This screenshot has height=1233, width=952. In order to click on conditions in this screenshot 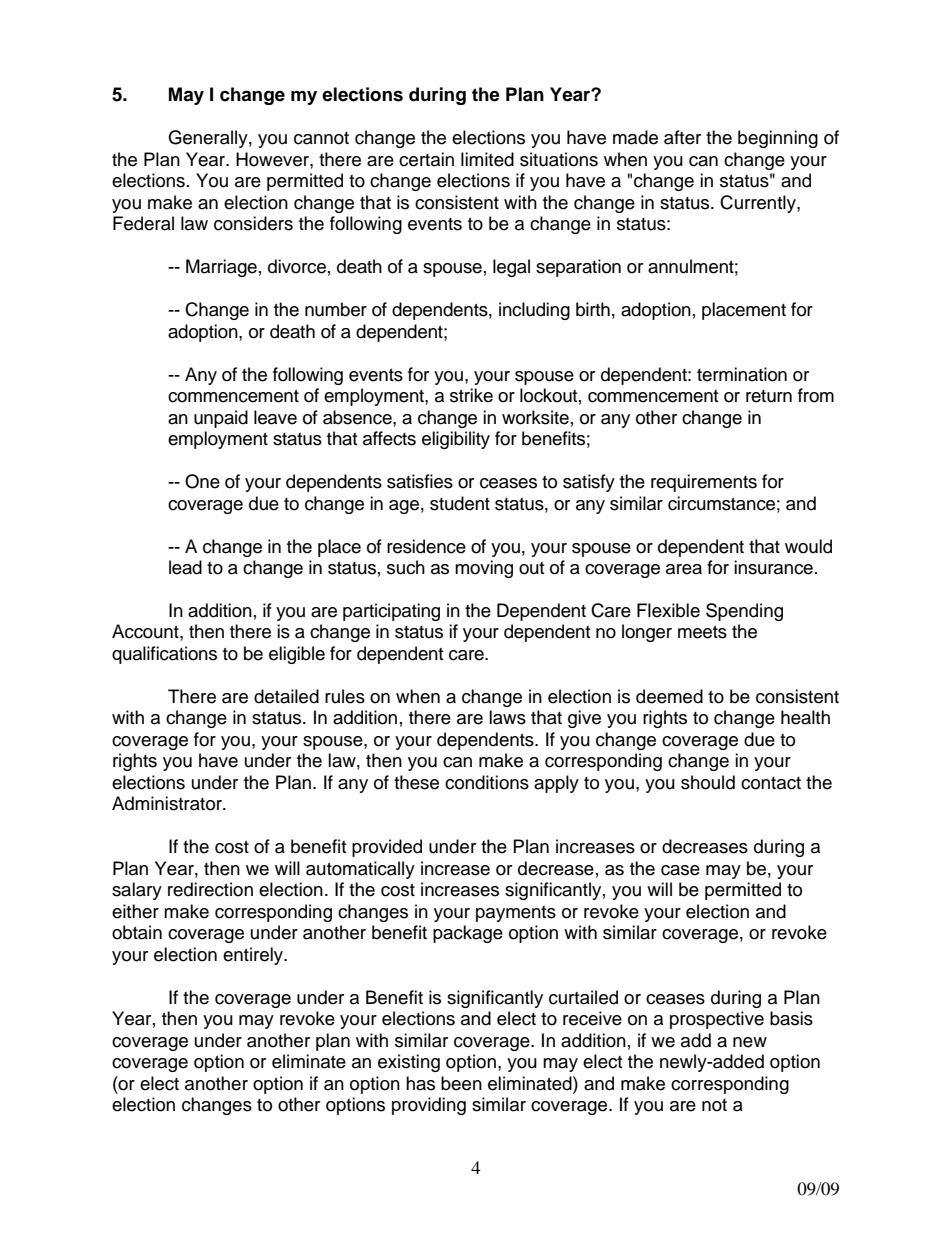, I will do `click(487, 782)`.
